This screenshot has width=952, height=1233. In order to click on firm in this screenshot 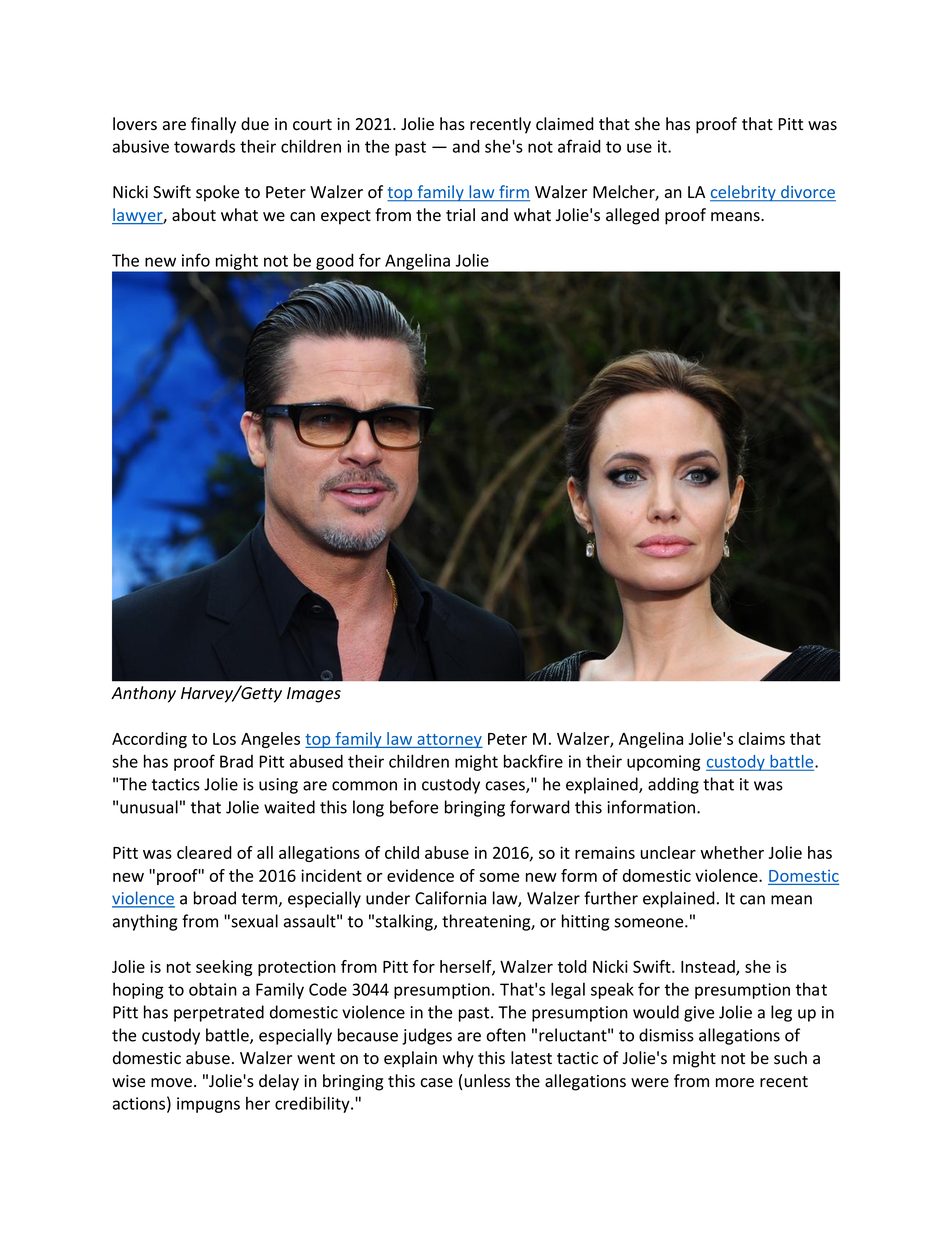, I will do `click(513, 193)`.
